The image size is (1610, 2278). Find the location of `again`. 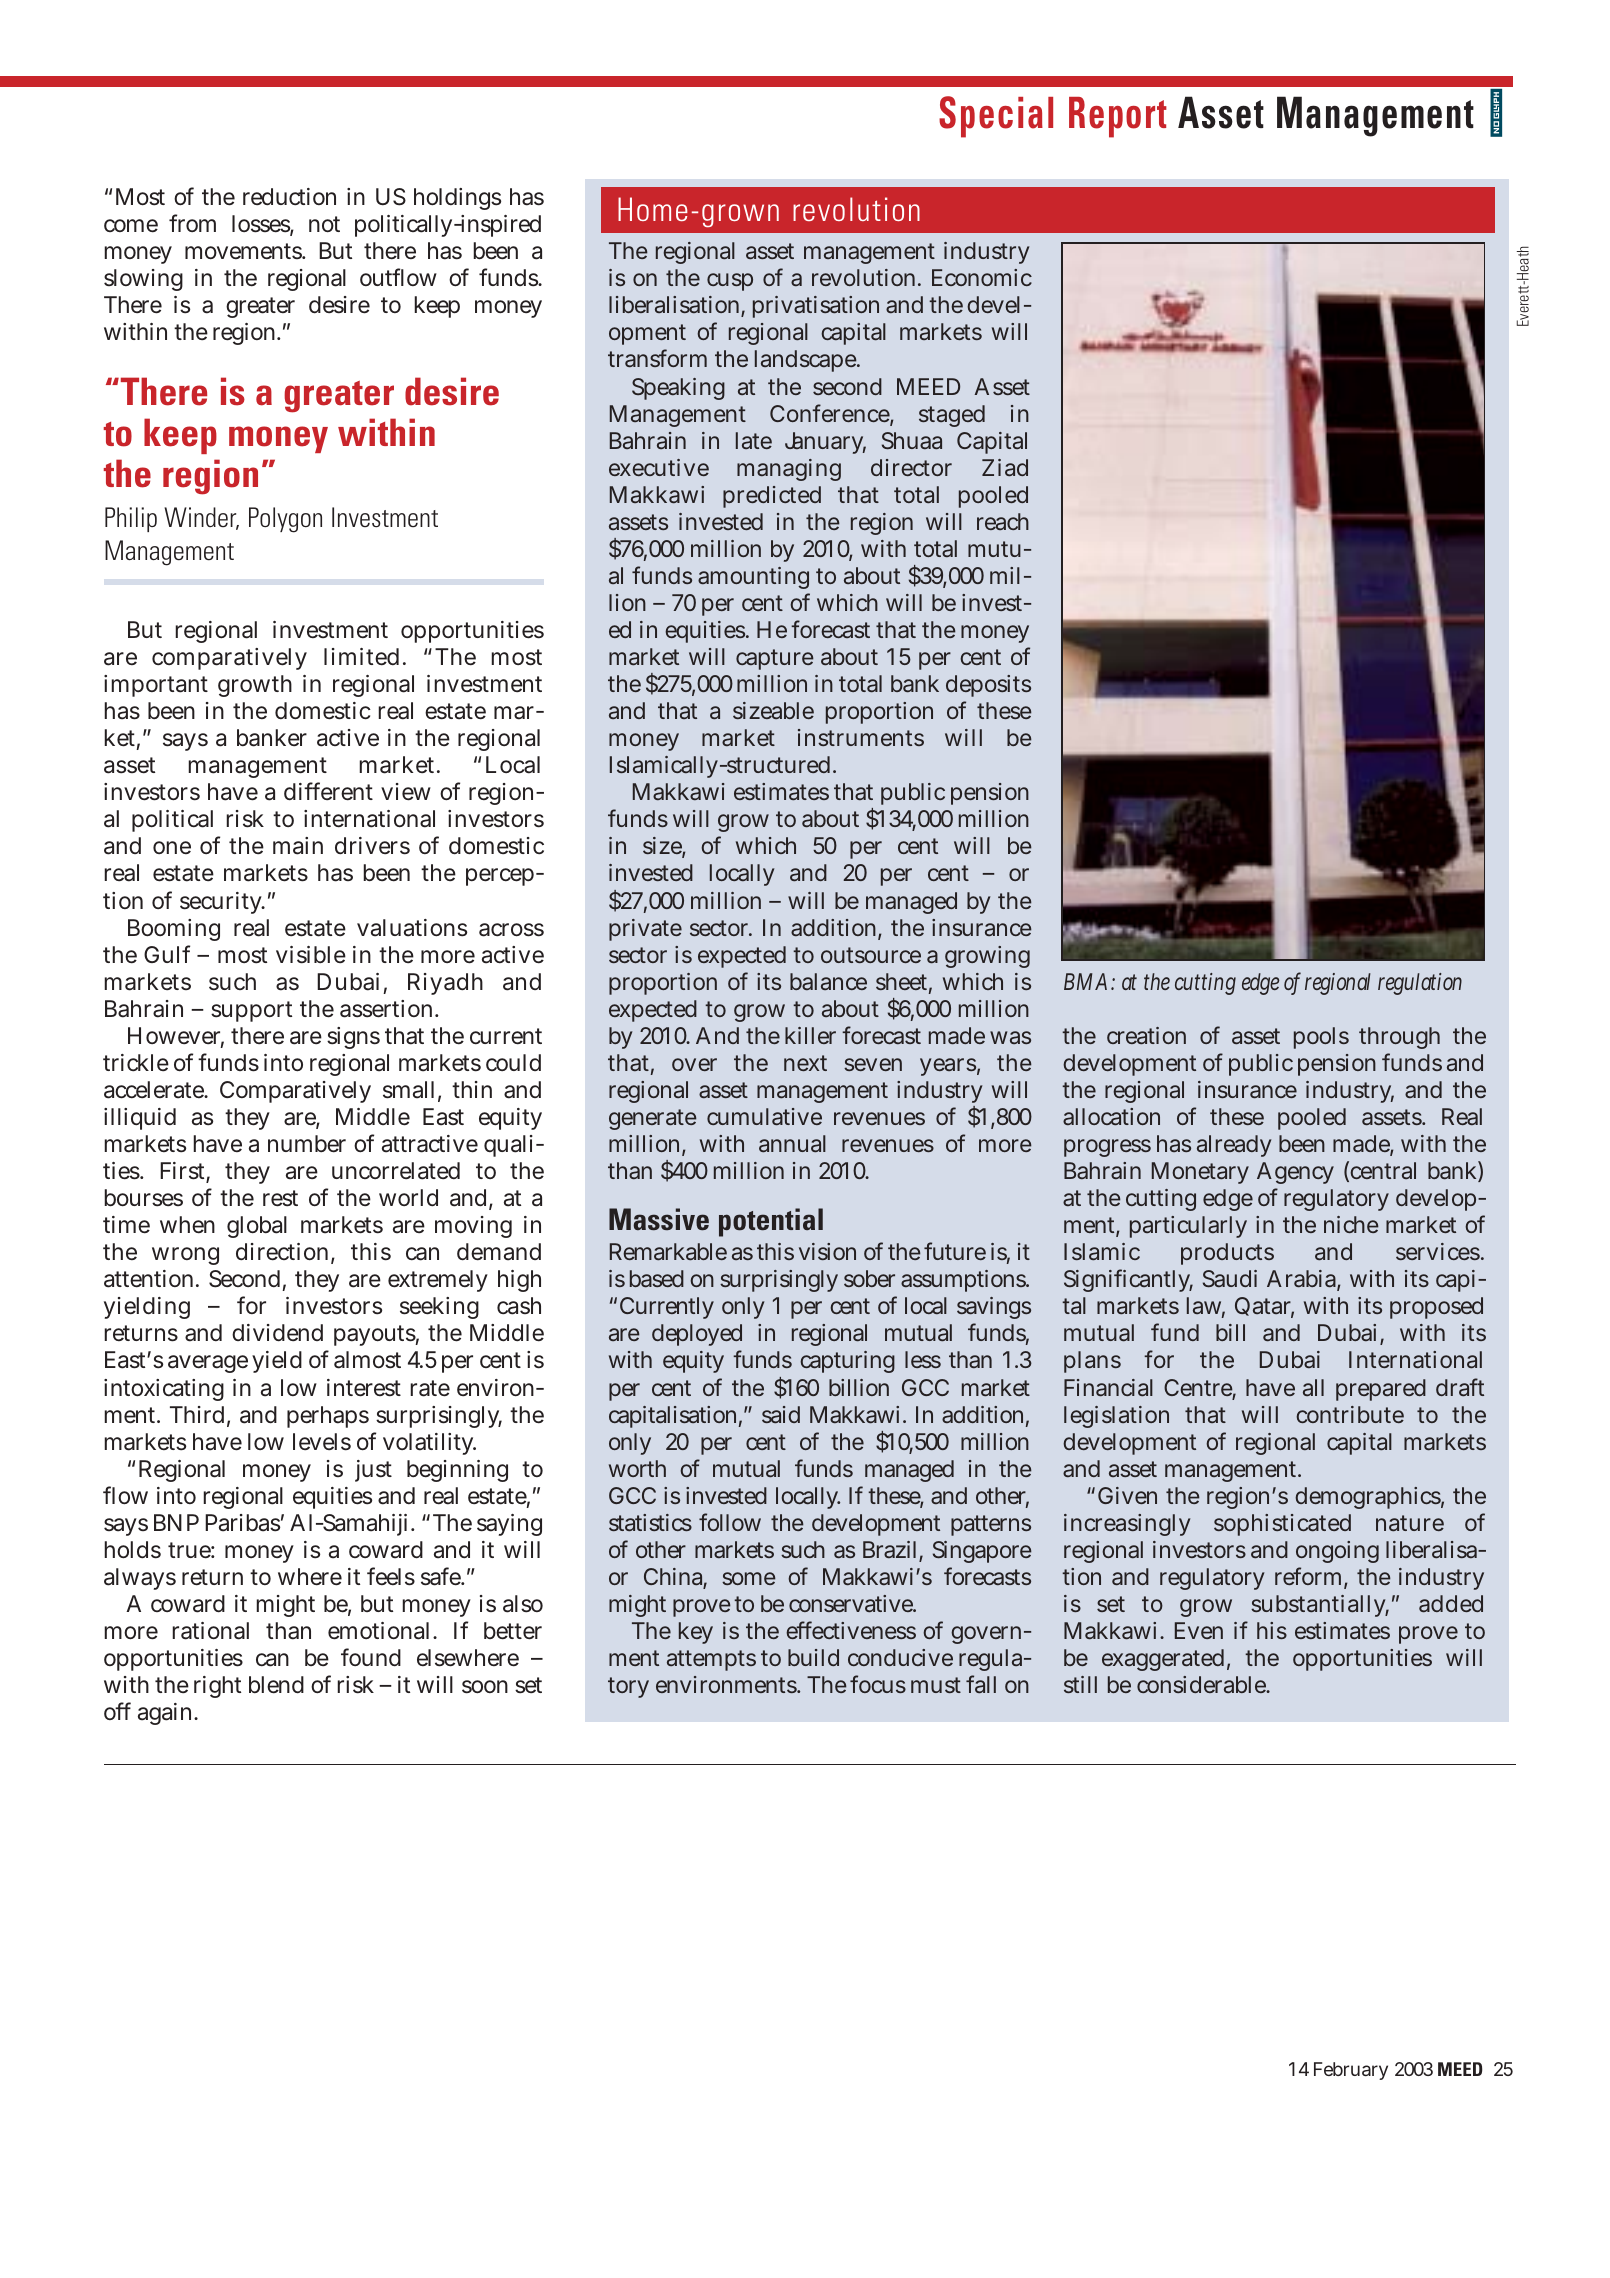

again is located at coordinates (167, 1714).
